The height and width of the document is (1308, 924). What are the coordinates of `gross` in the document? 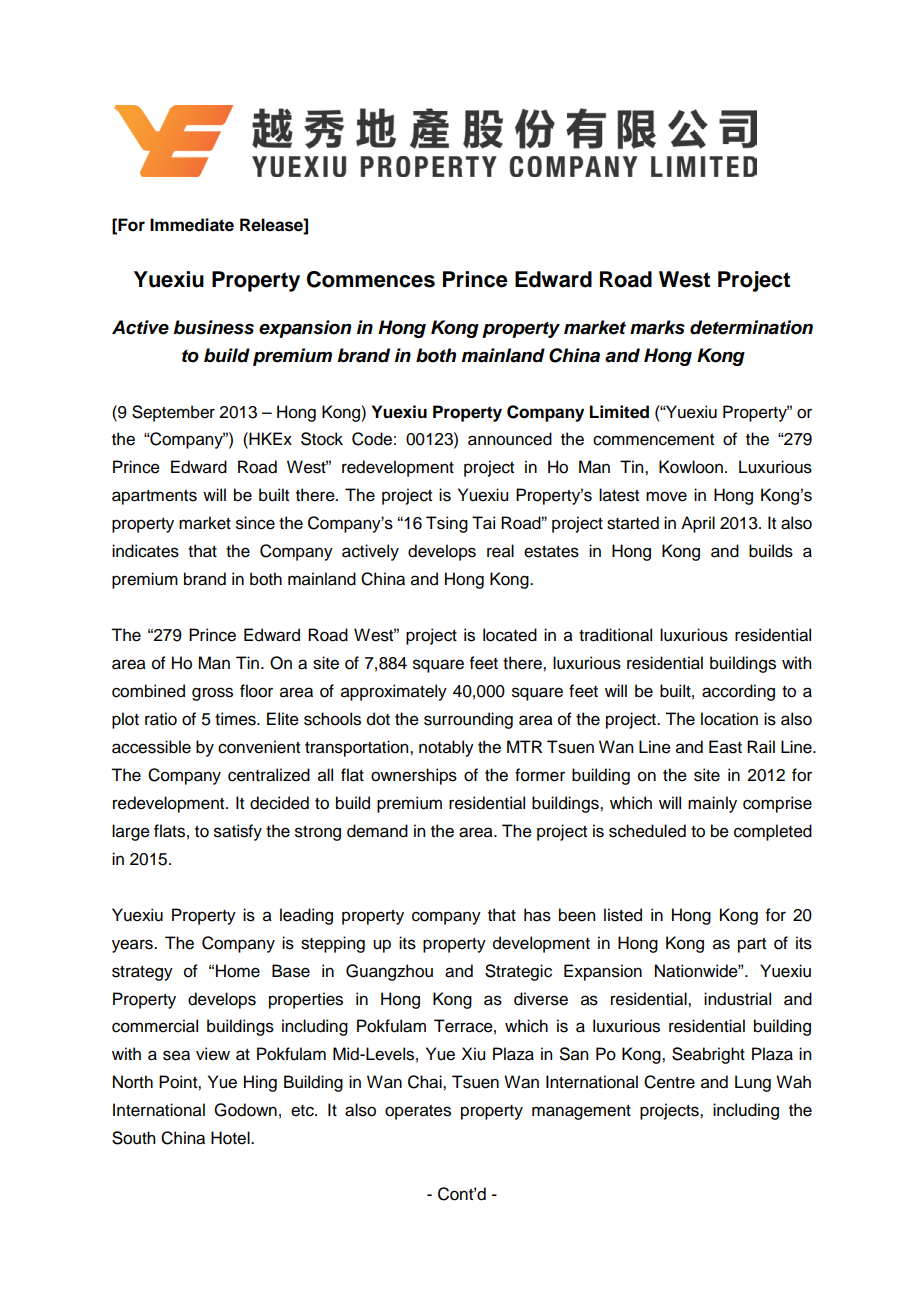 It's located at (212, 694).
